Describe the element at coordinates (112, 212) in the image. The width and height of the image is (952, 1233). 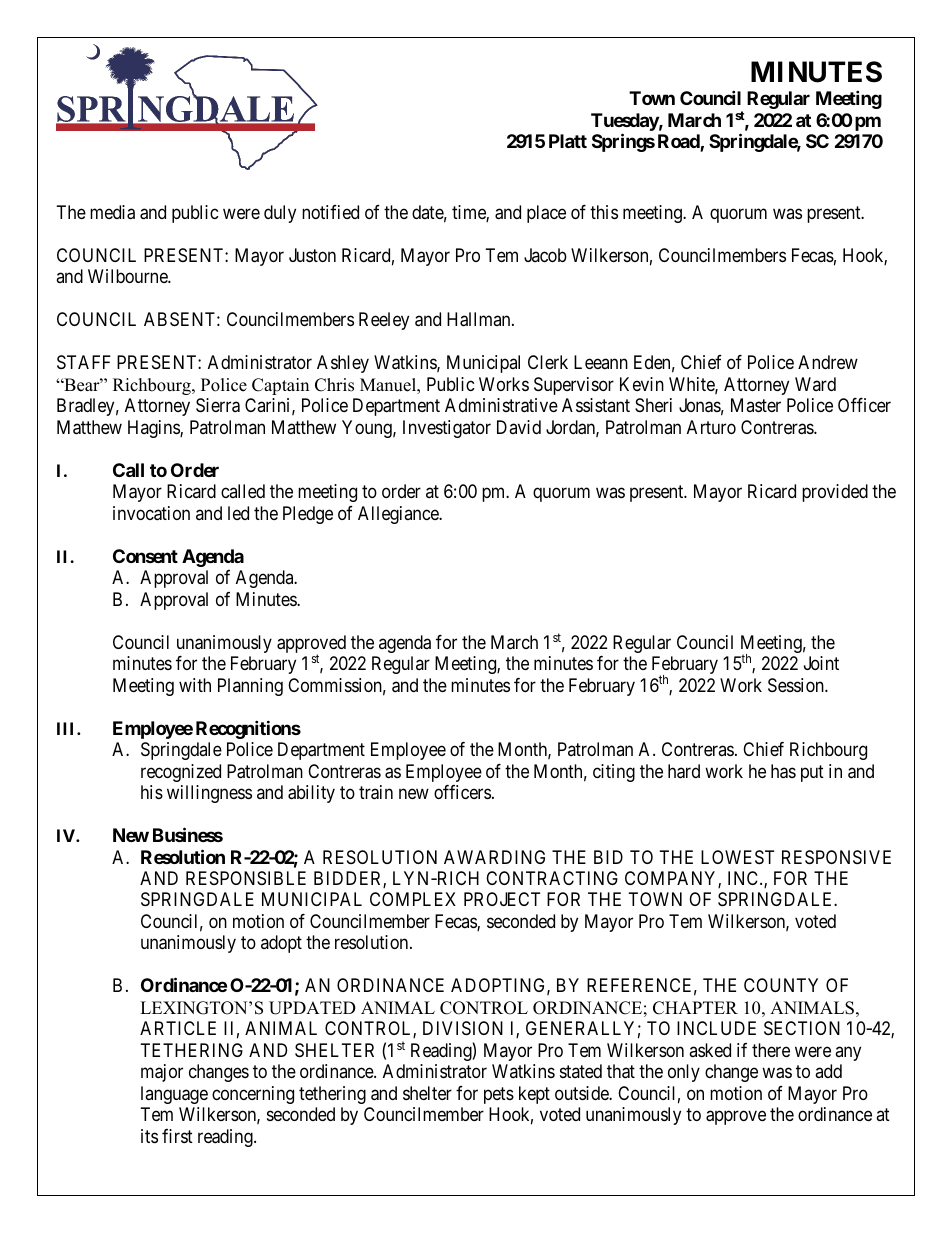
I see `media` at that location.
